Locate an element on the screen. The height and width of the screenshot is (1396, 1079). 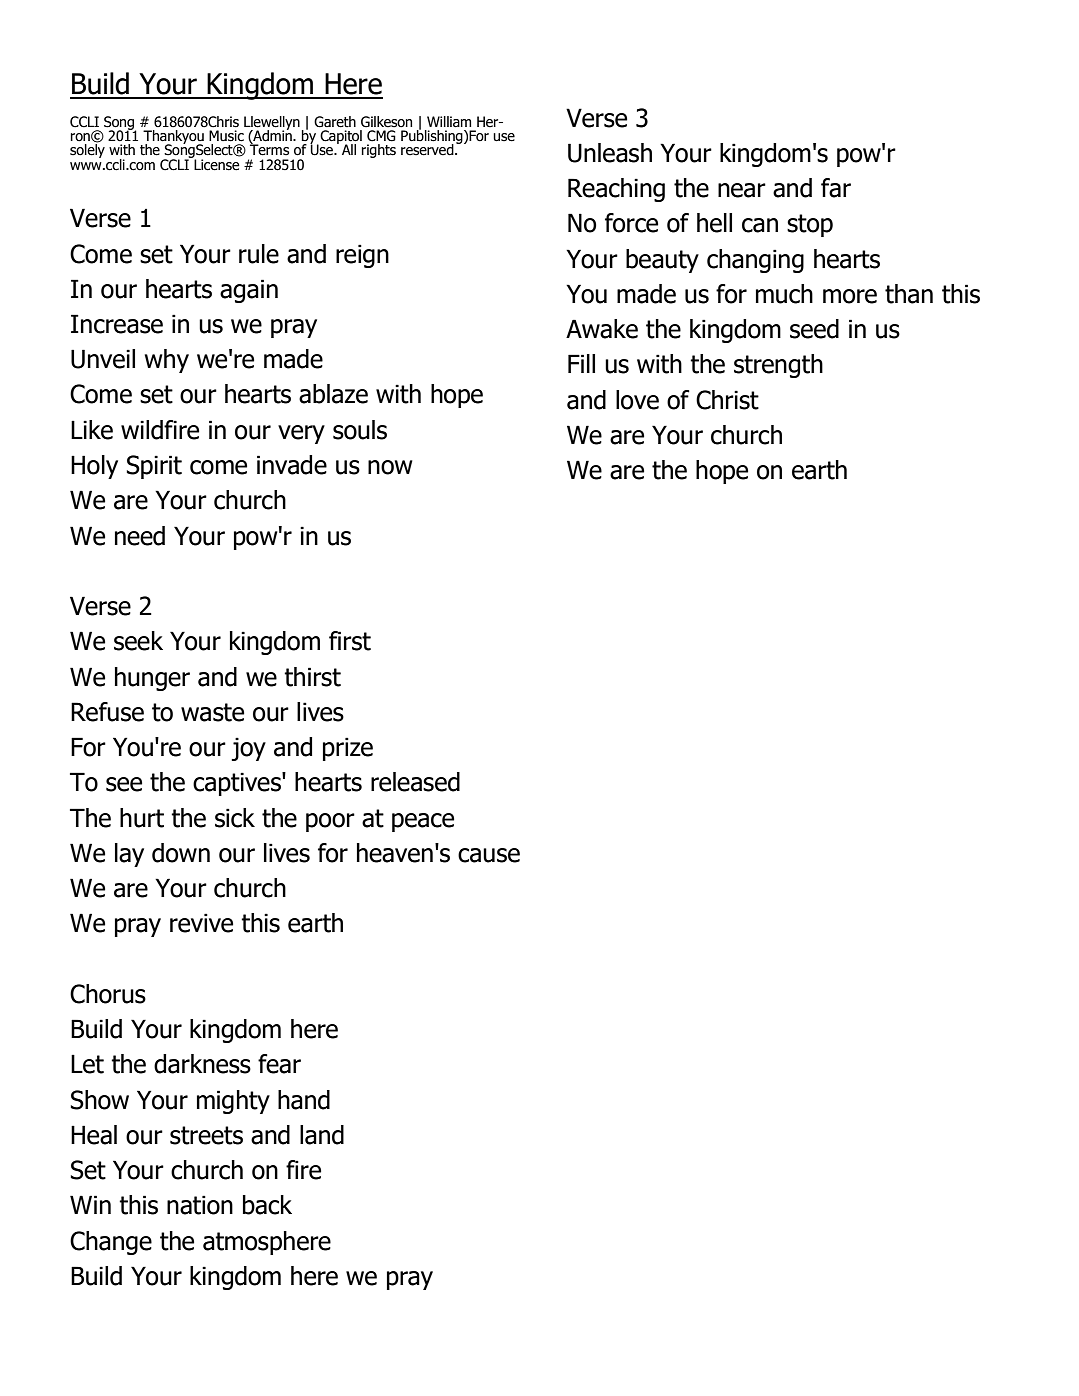
hunger is located at coordinates (152, 679).
